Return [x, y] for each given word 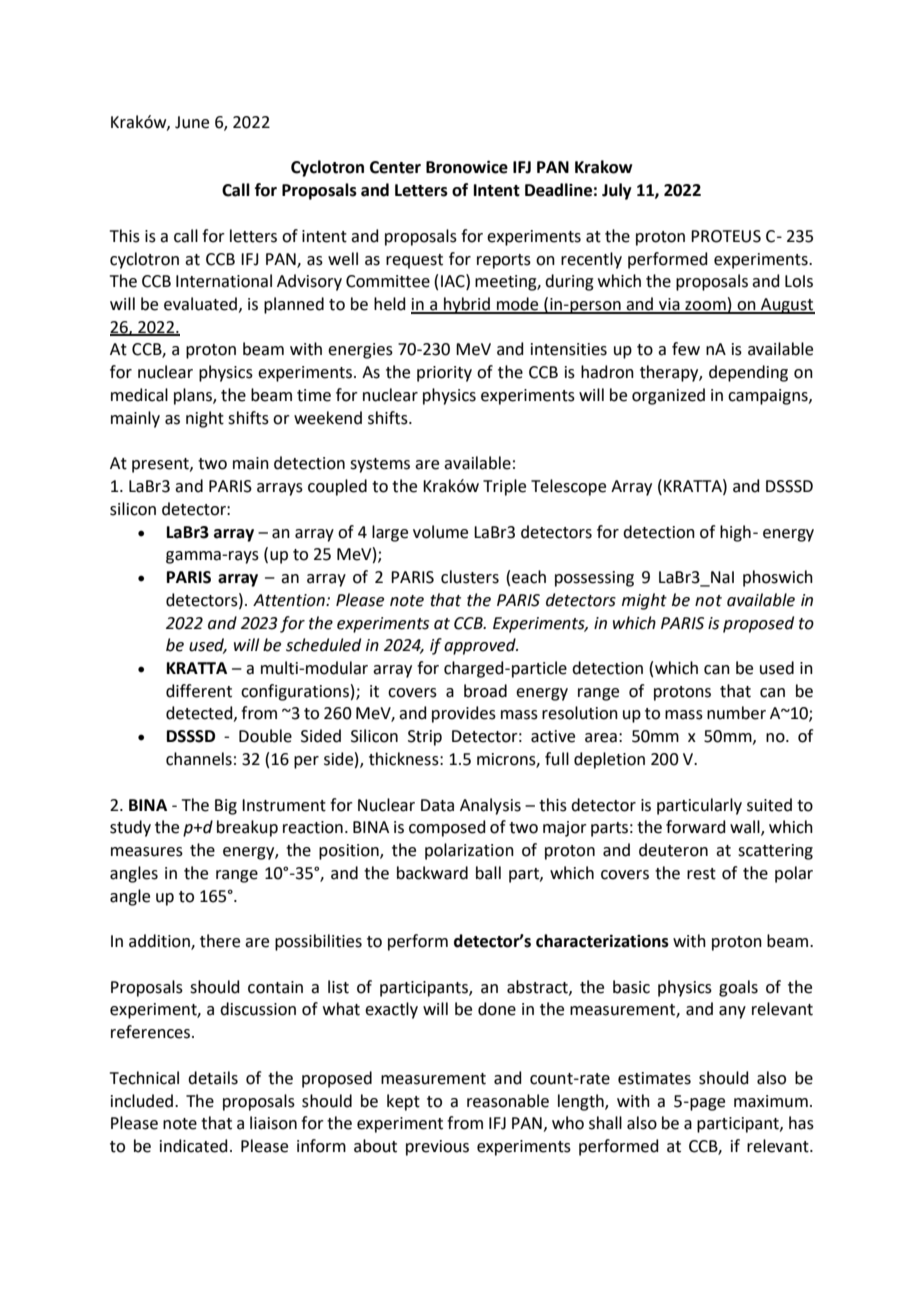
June [192, 122]
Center [395, 167]
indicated [194, 1146]
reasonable [508, 1101]
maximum [771, 1101]
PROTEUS [726, 236]
